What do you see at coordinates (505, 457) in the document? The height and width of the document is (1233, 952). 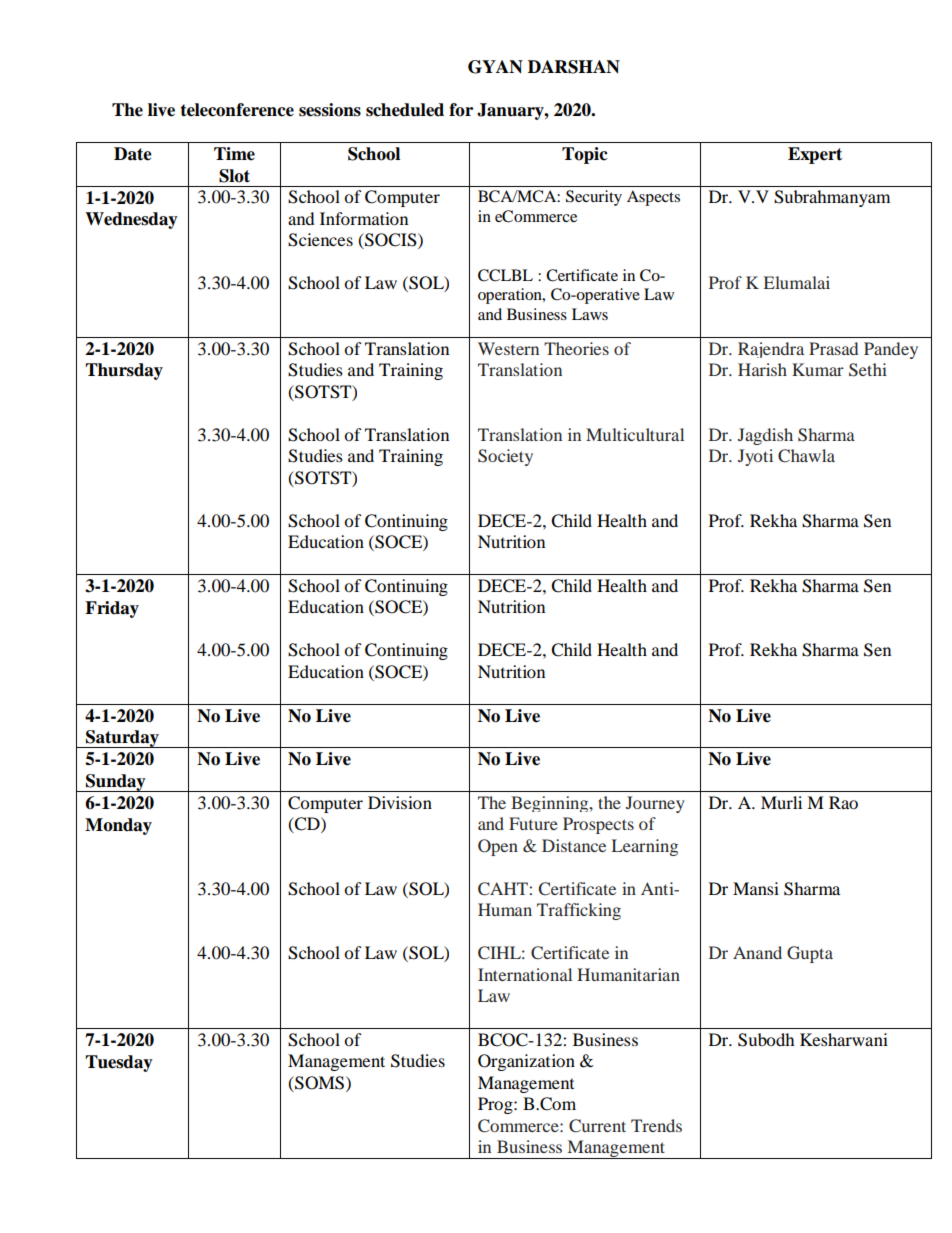 I see `Society` at bounding box center [505, 457].
